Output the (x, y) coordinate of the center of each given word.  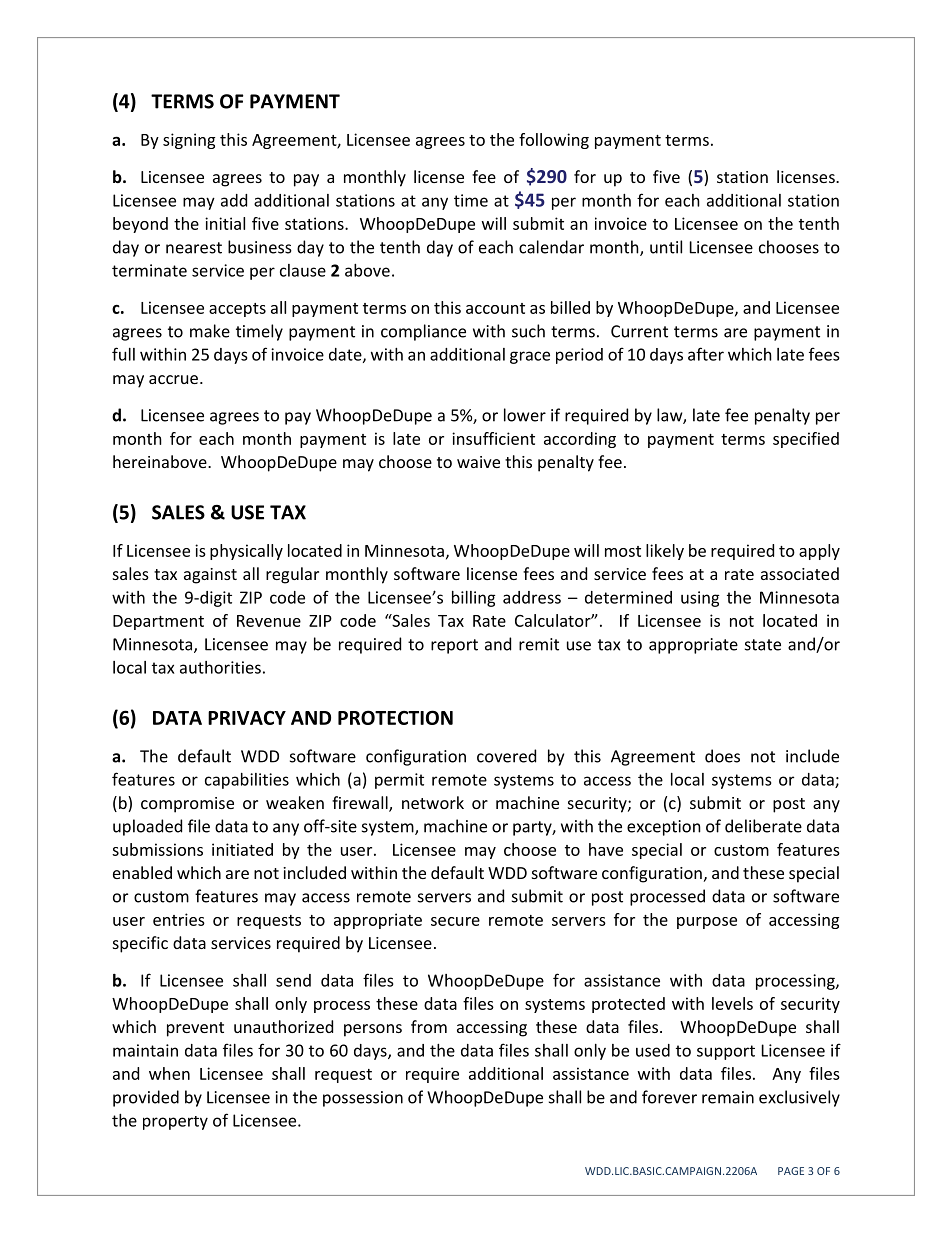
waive (478, 462)
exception (664, 828)
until (666, 247)
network (433, 802)
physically (246, 552)
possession (363, 1099)
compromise (187, 805)
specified (806, 440)
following (554, 141)
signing (189, 141)
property (175, 1123)
